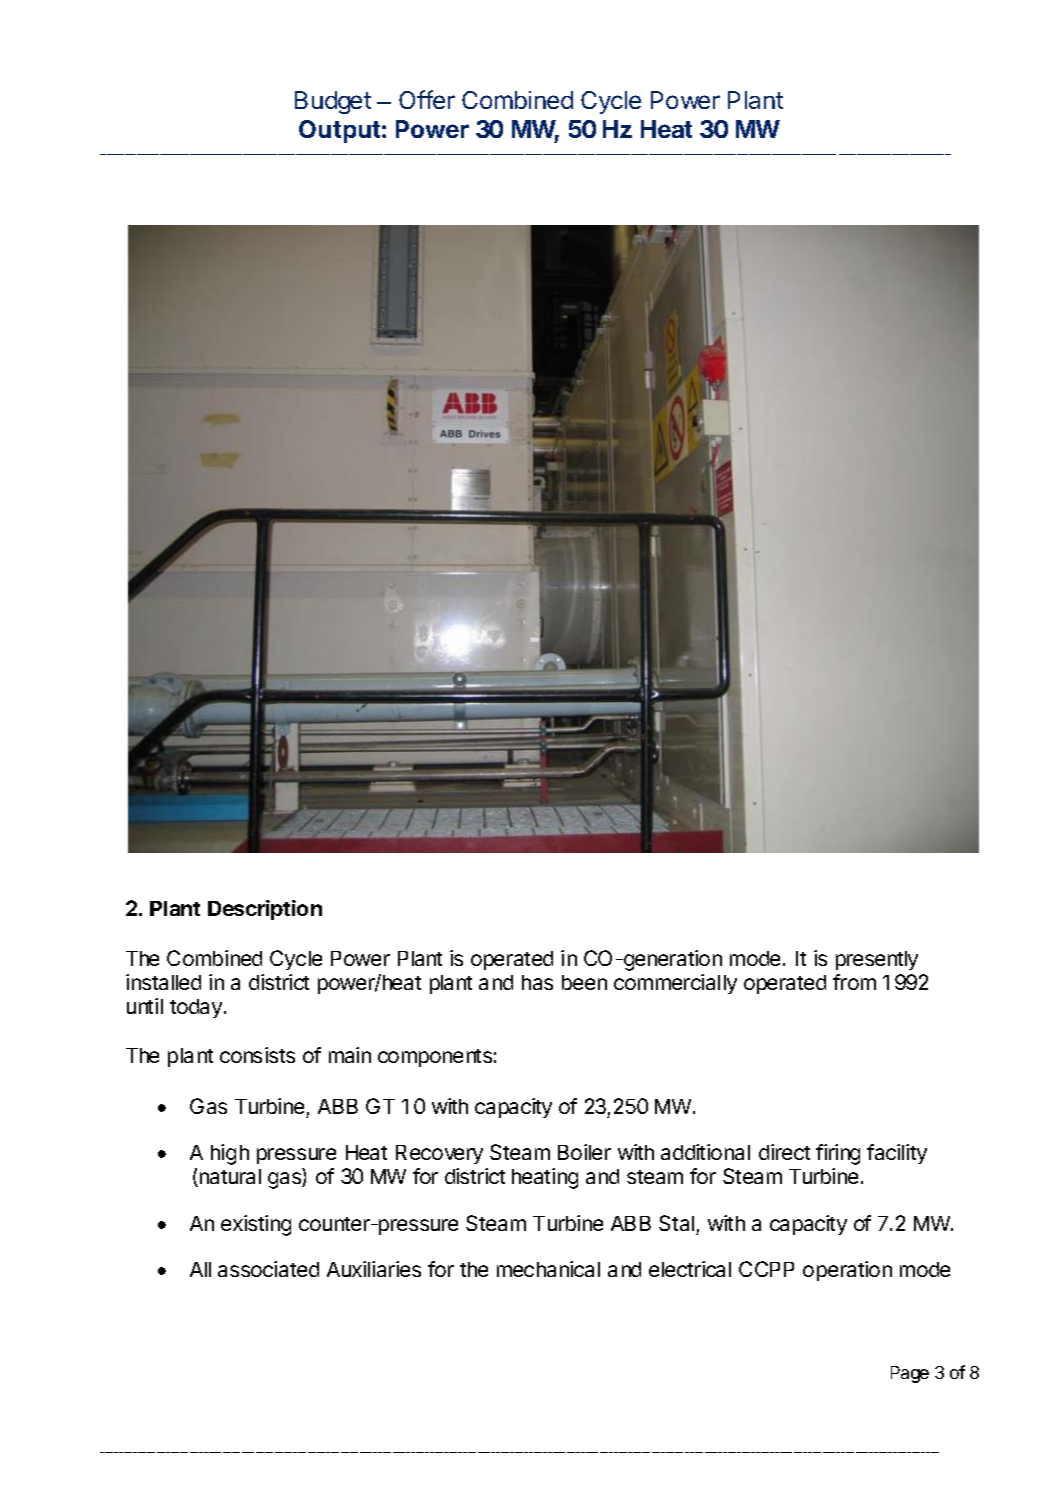 The height and width of the screenshot is (1490, 1054). I want to click on today, so click(196, 1008).
